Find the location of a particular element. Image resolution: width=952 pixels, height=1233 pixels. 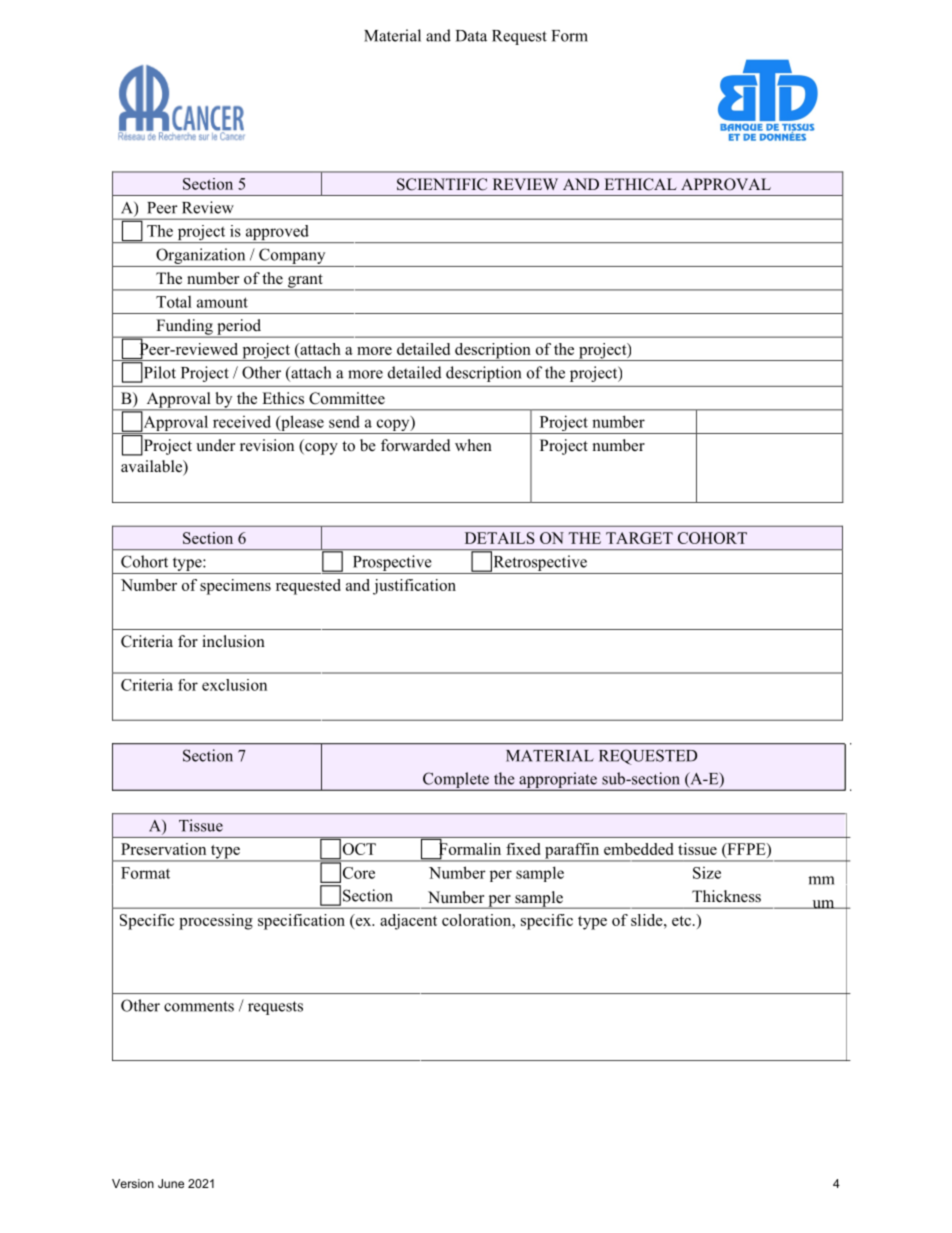

Funding is located at coordinates (184, 328).
